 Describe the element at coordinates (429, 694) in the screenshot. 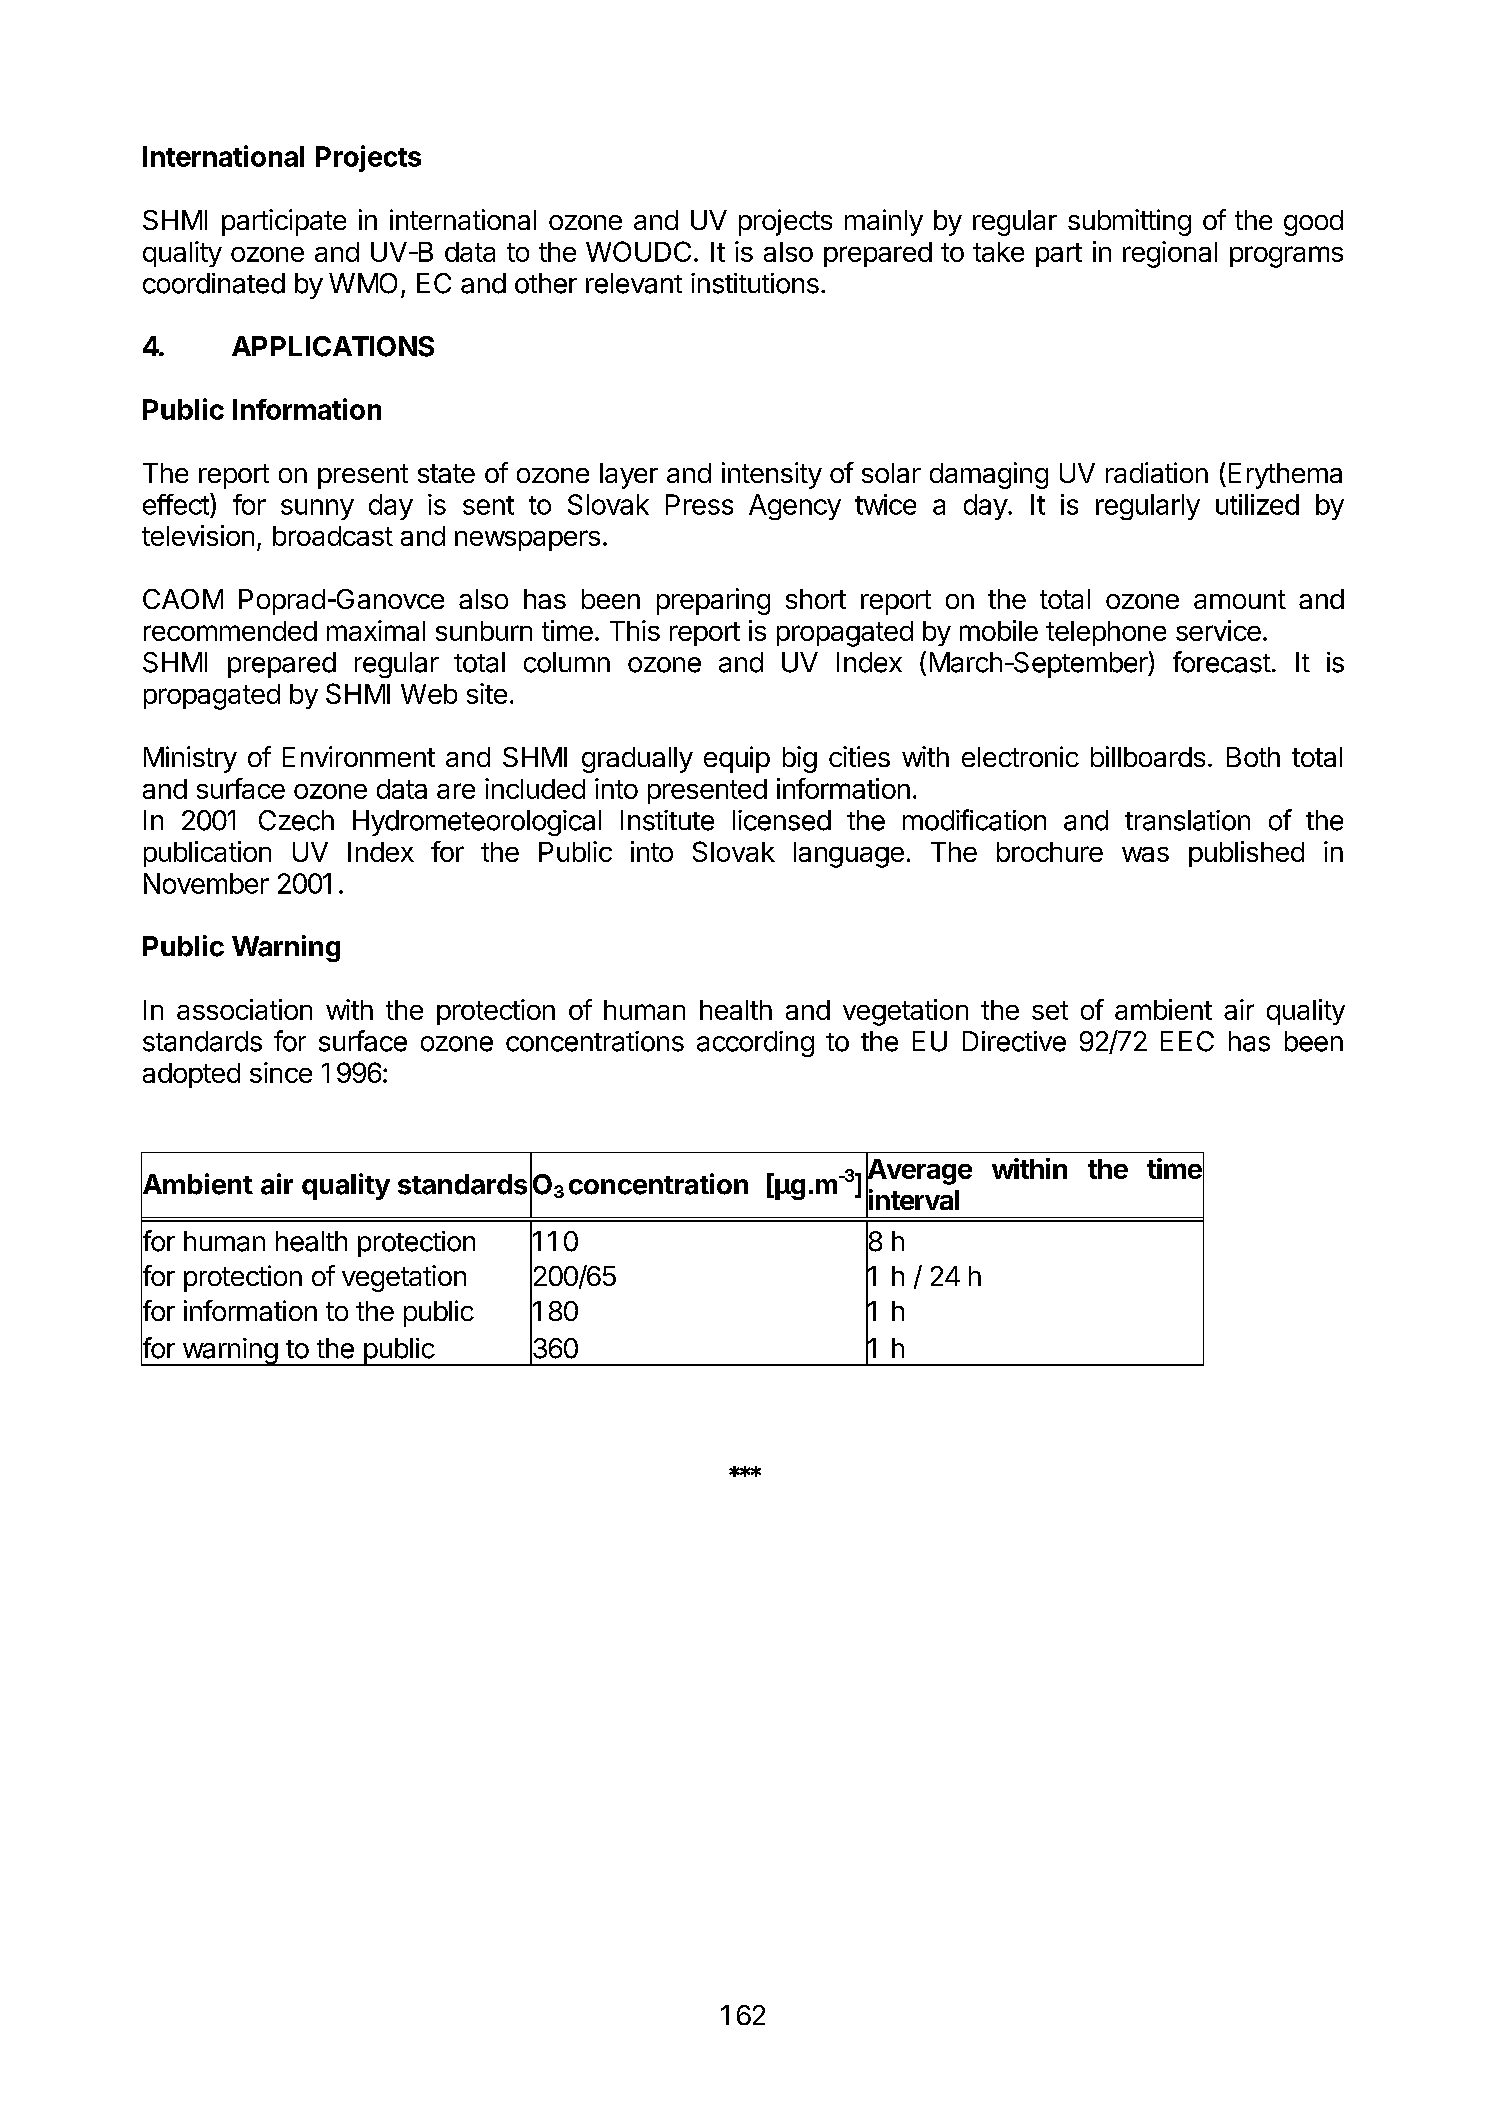

I see `Web` at that location.
